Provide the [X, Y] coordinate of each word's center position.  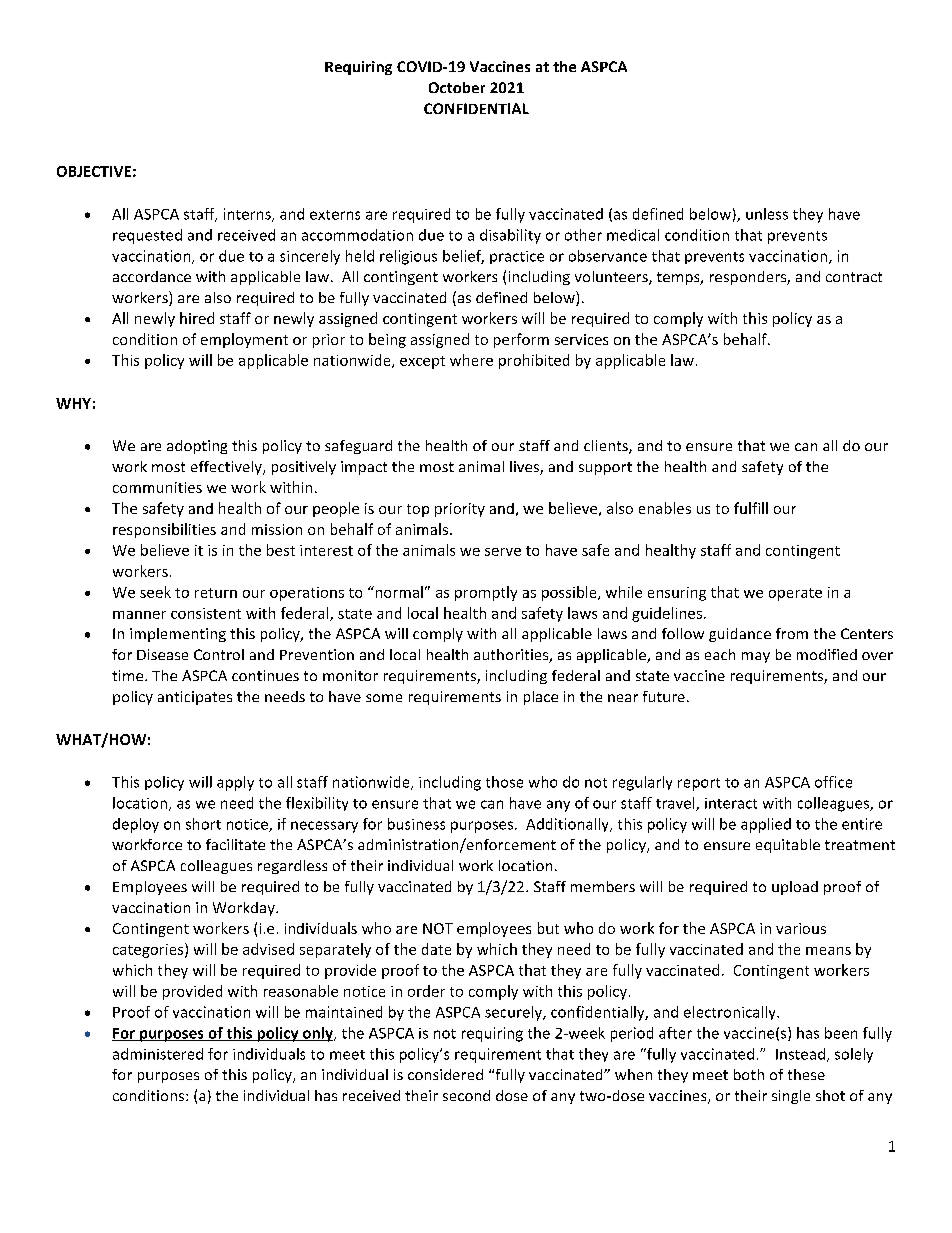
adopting [197, 447]
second [466, 1095]
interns [248, 215]
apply [235, 783]
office [833, 782]
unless [767, 214]
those [504, 782]
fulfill [751, 508]
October [457, 87]
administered [158, 1054]
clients [607, 447]
